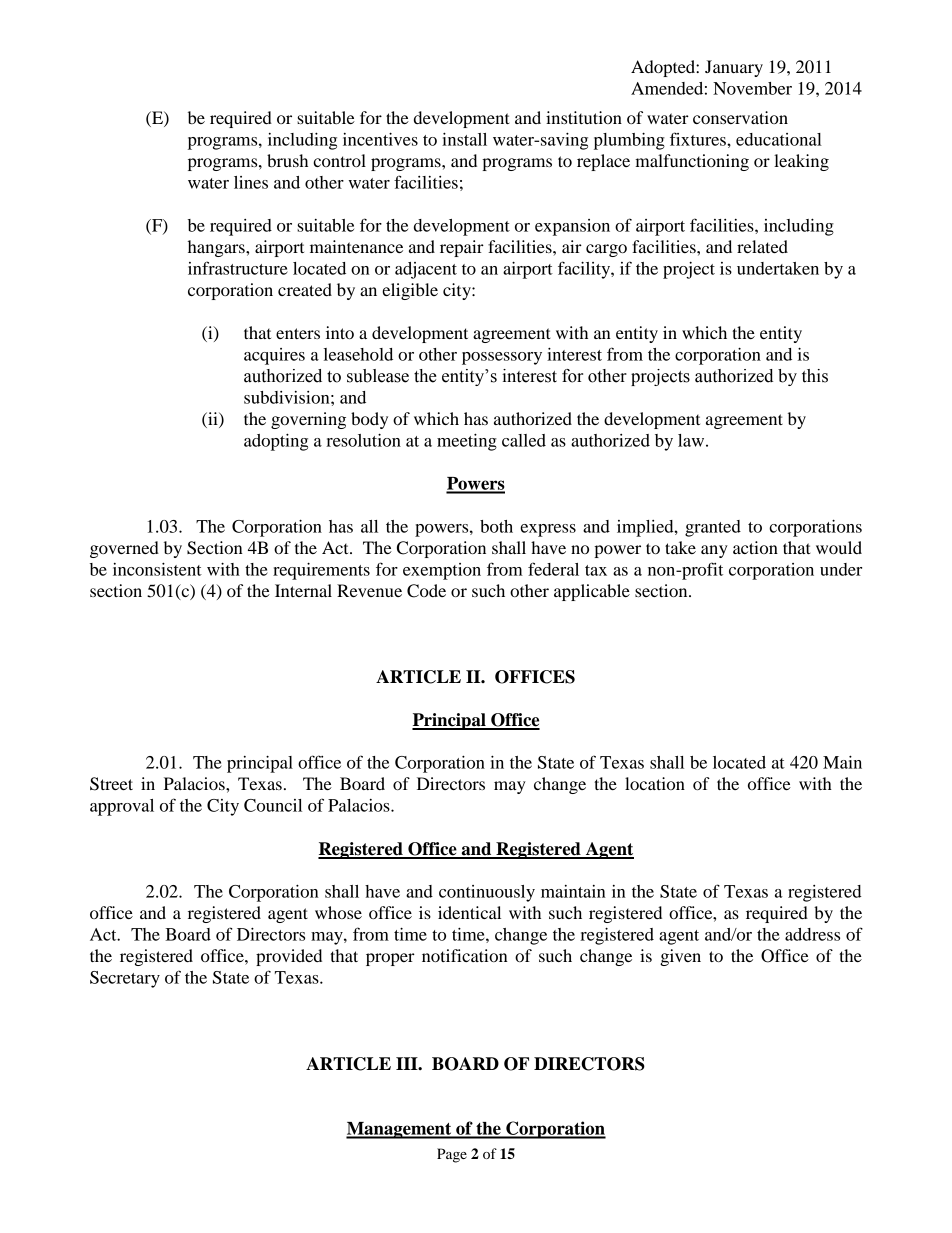 This screenshot has width=952, height=1233. Describe the element at coordinates (815, 376) in the screenshot. I see `this` at that location.
